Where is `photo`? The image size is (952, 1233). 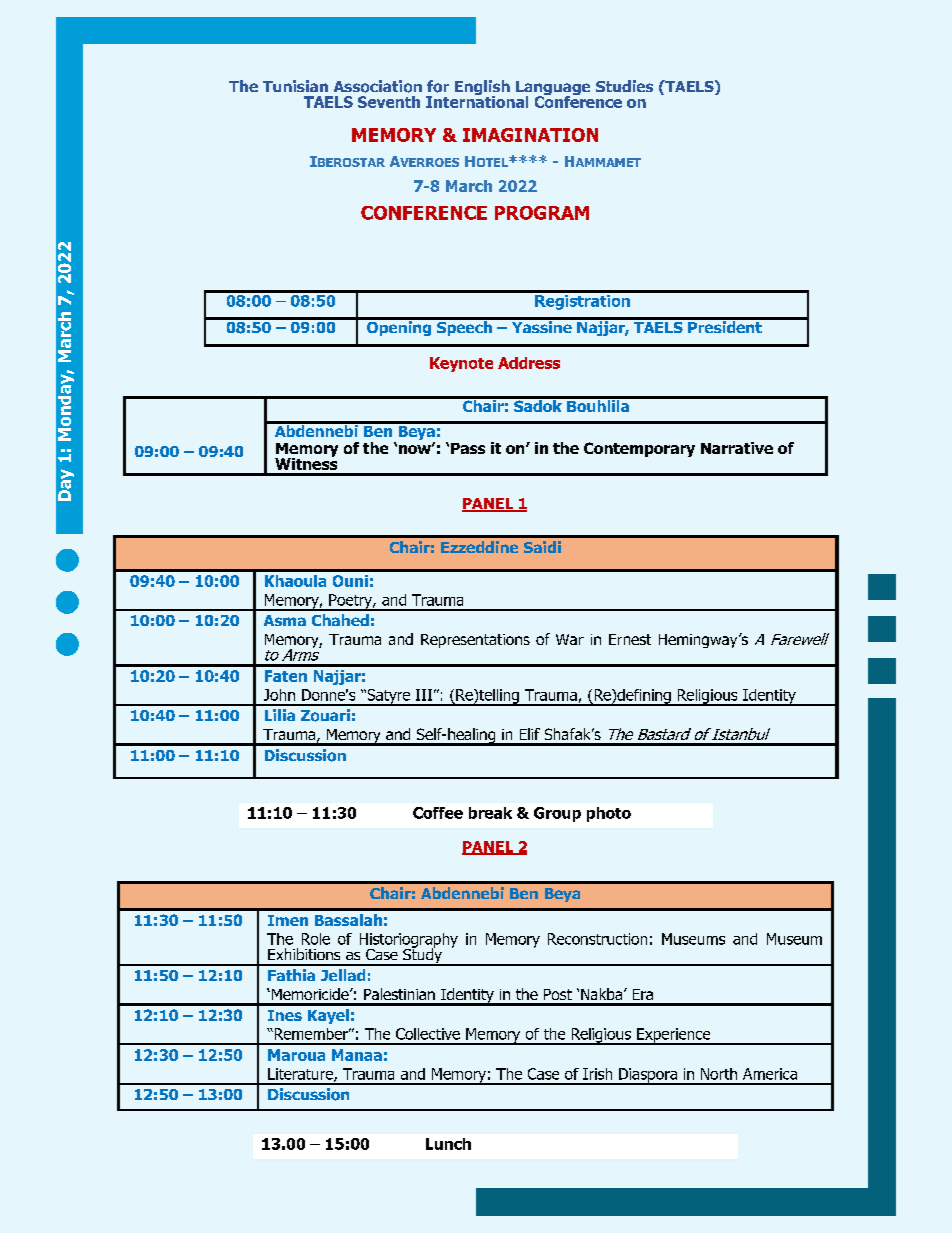 photo is located at coordinates (609, 814).
